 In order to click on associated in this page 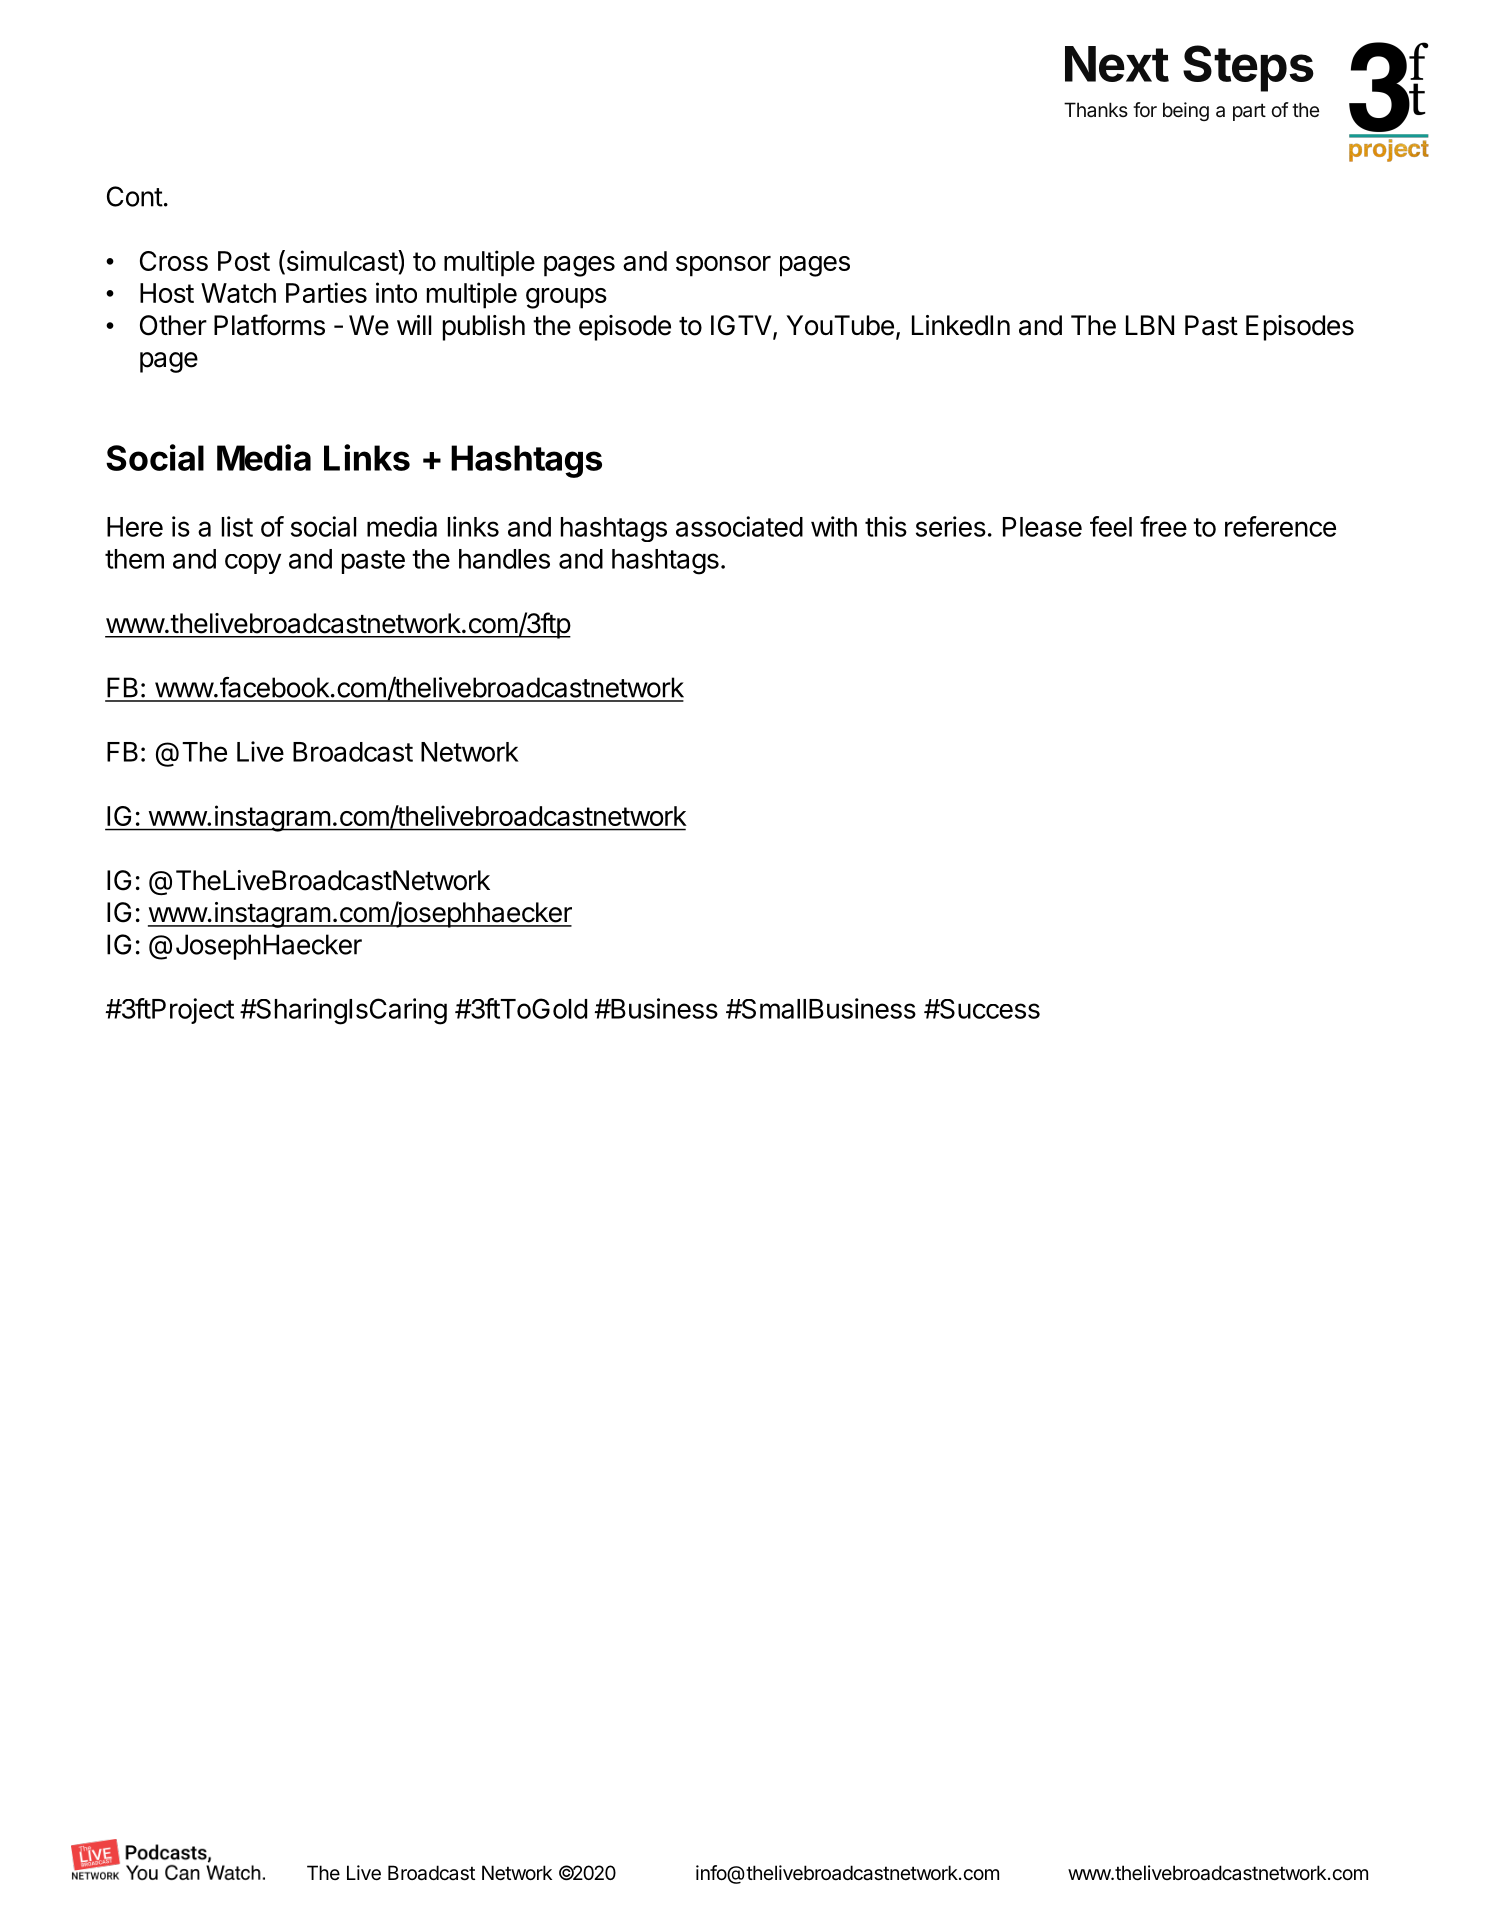, I will do `click(739, 526)`.
